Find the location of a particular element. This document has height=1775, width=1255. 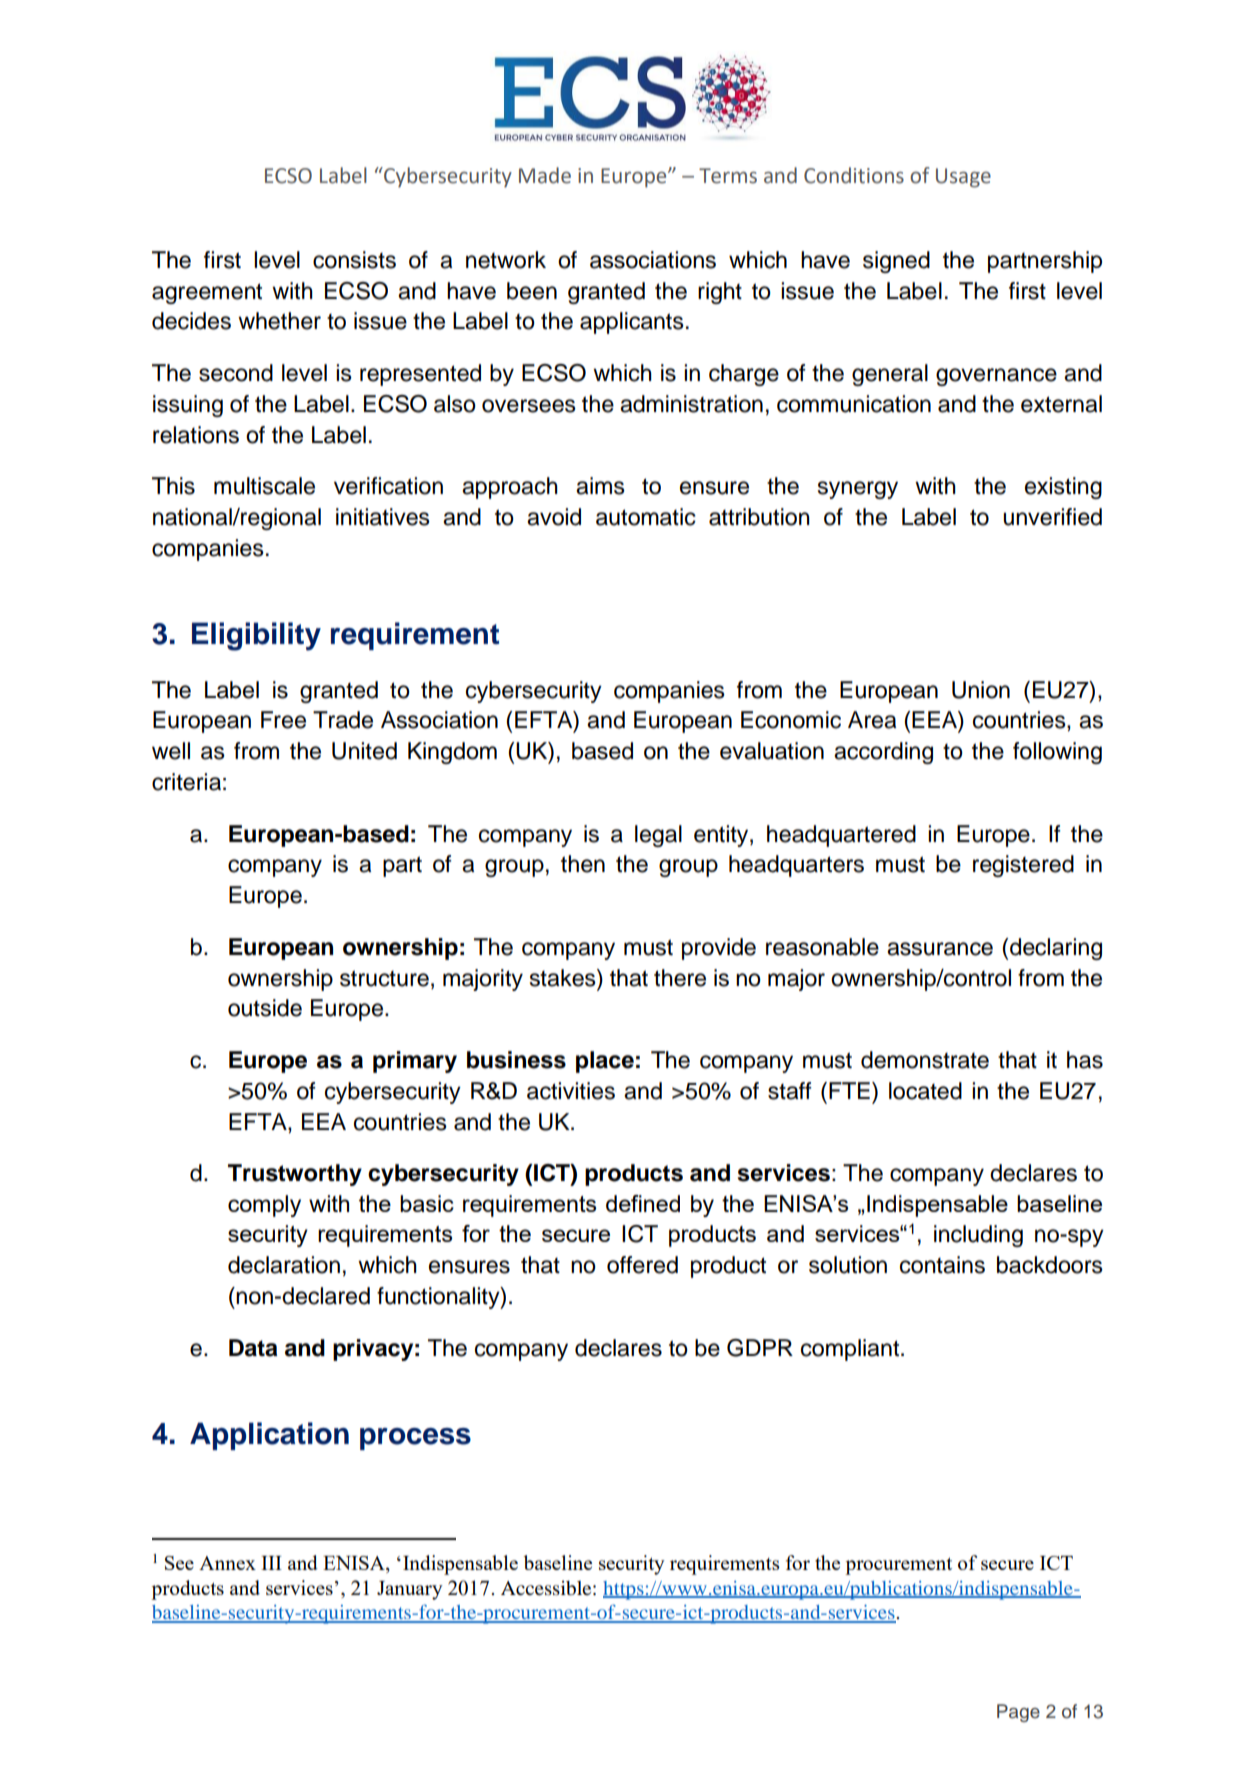

consists is located at coordinates (354, 260).
